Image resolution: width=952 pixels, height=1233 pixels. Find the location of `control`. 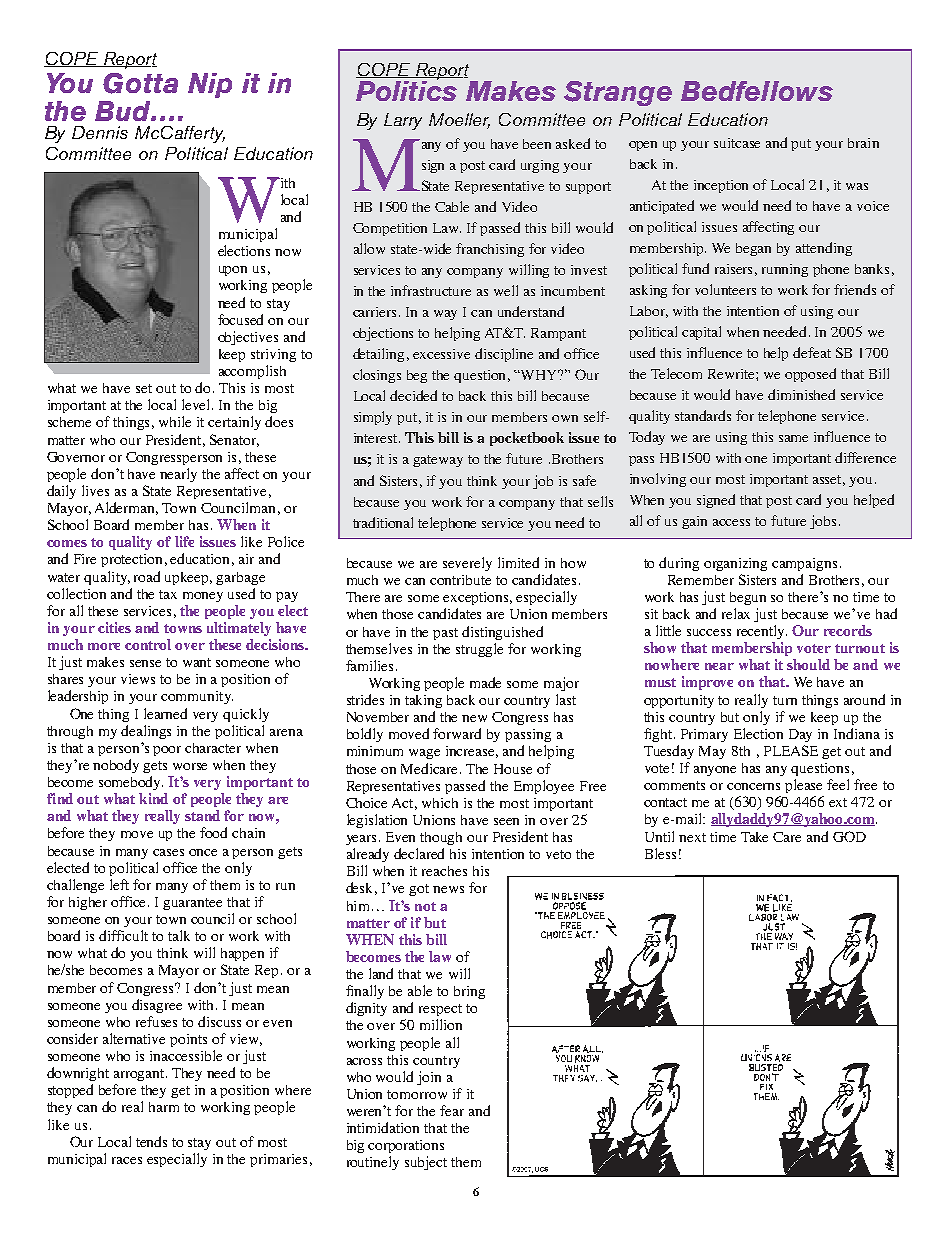

control is located at coordinates (148, 644).
